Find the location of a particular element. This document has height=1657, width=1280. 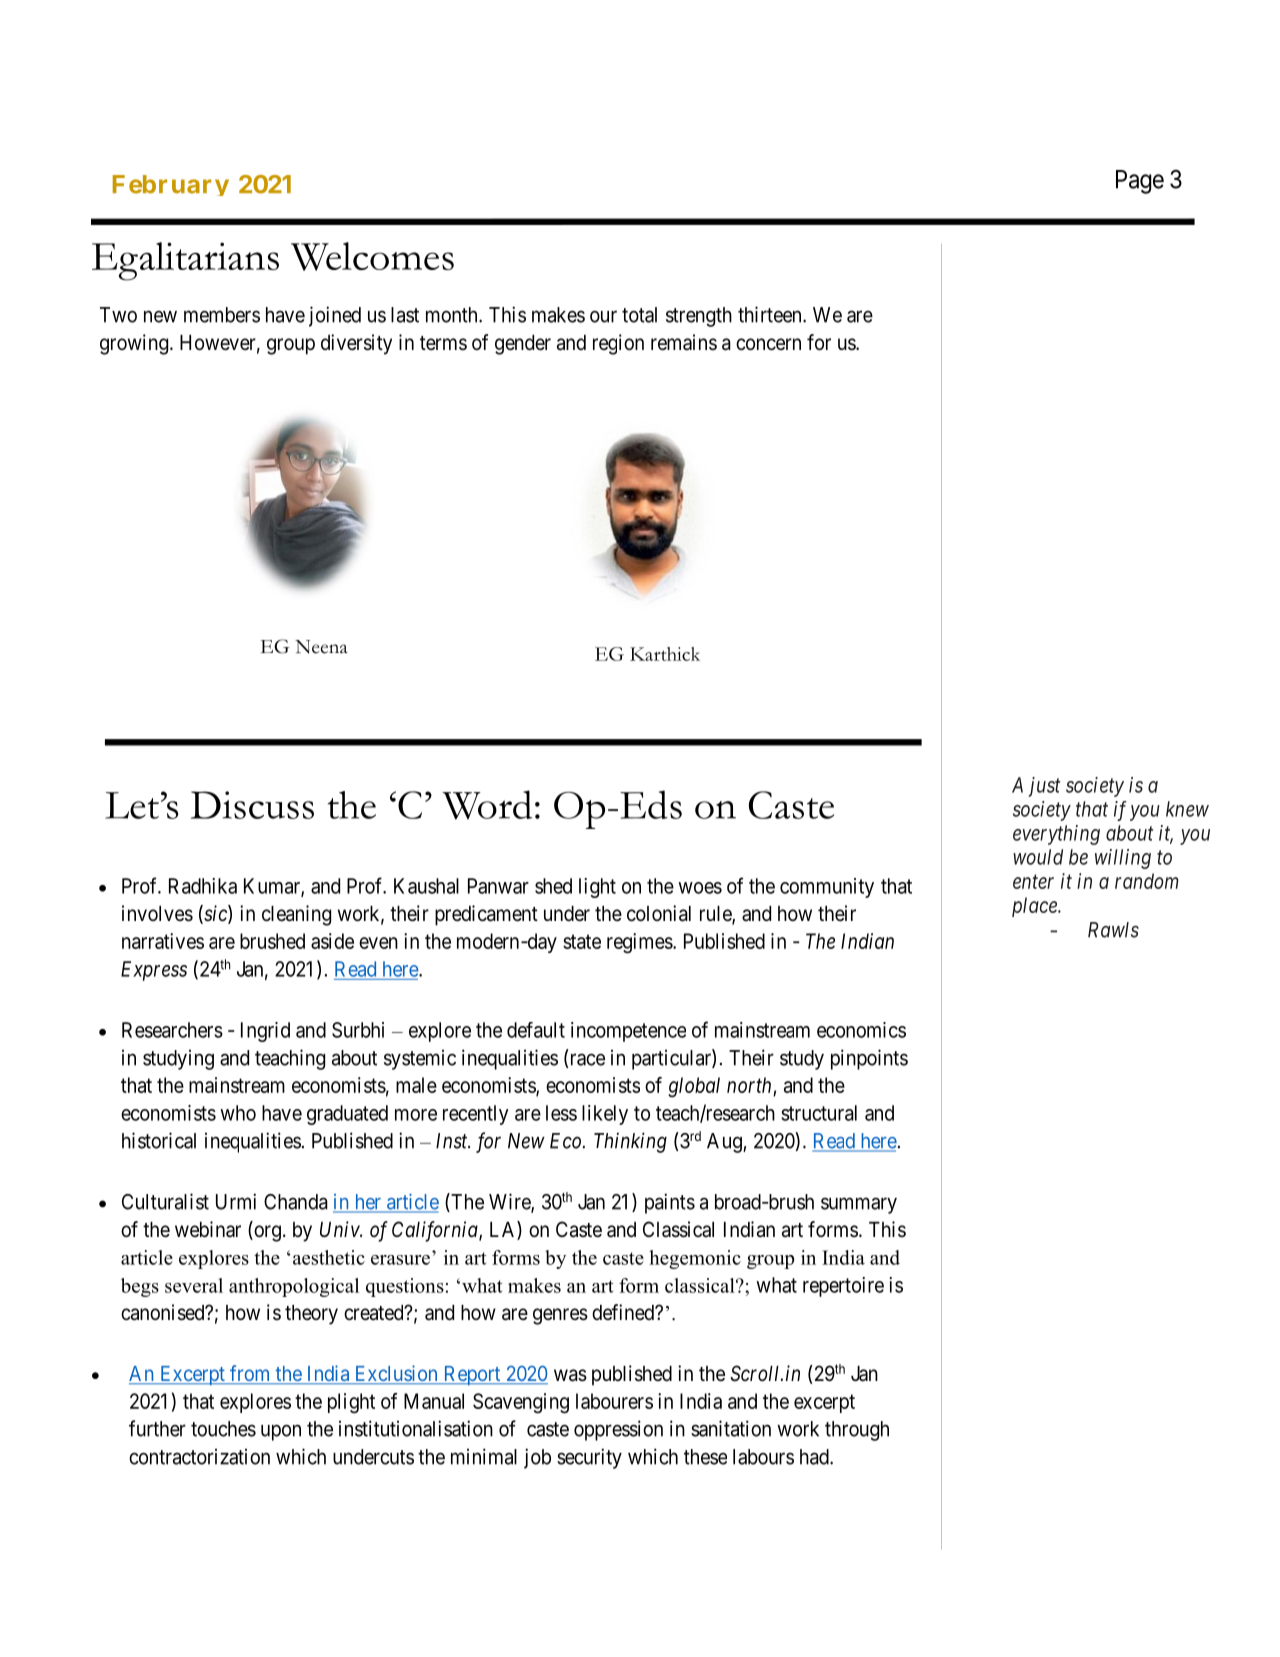

Page is located at coordinates (1140, 182).
